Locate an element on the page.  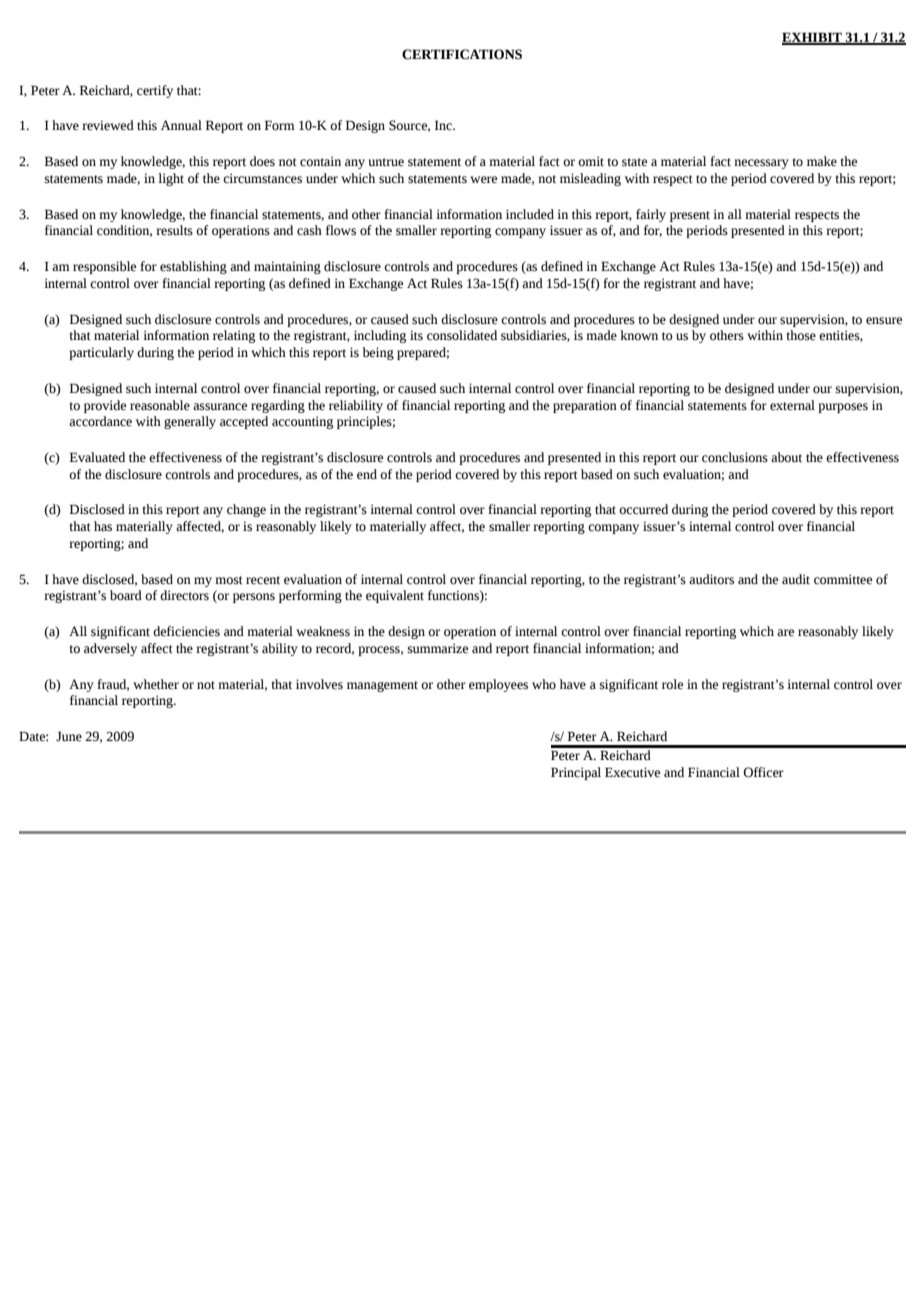
Principal is located at coordinates (576, 773).
